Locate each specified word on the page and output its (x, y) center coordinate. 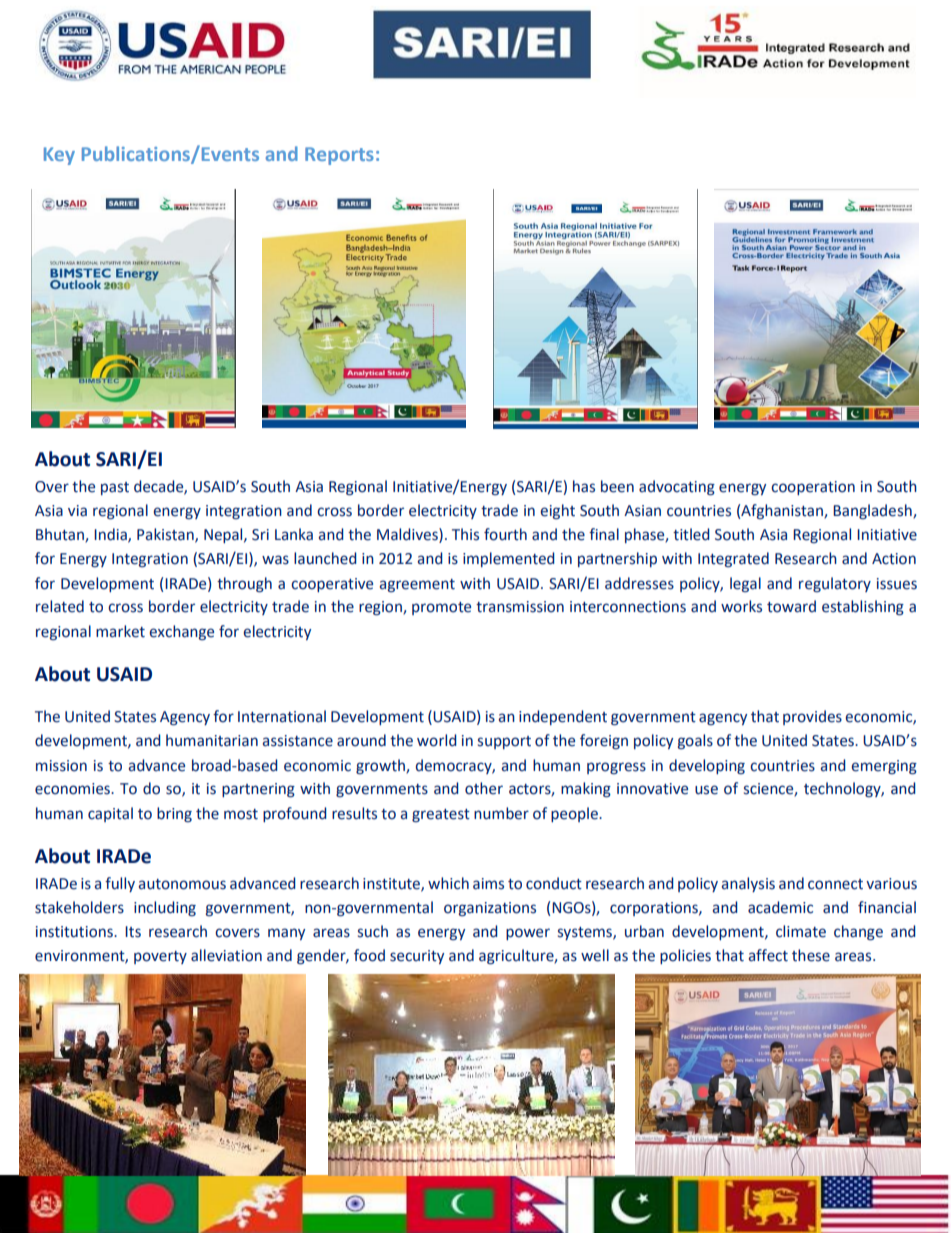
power (528, 934)
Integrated (733, 559)
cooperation (813, 488)
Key (59, 156)
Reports (339, 156)
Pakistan (166, 535)
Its (133, 932)
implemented (509, 559)
